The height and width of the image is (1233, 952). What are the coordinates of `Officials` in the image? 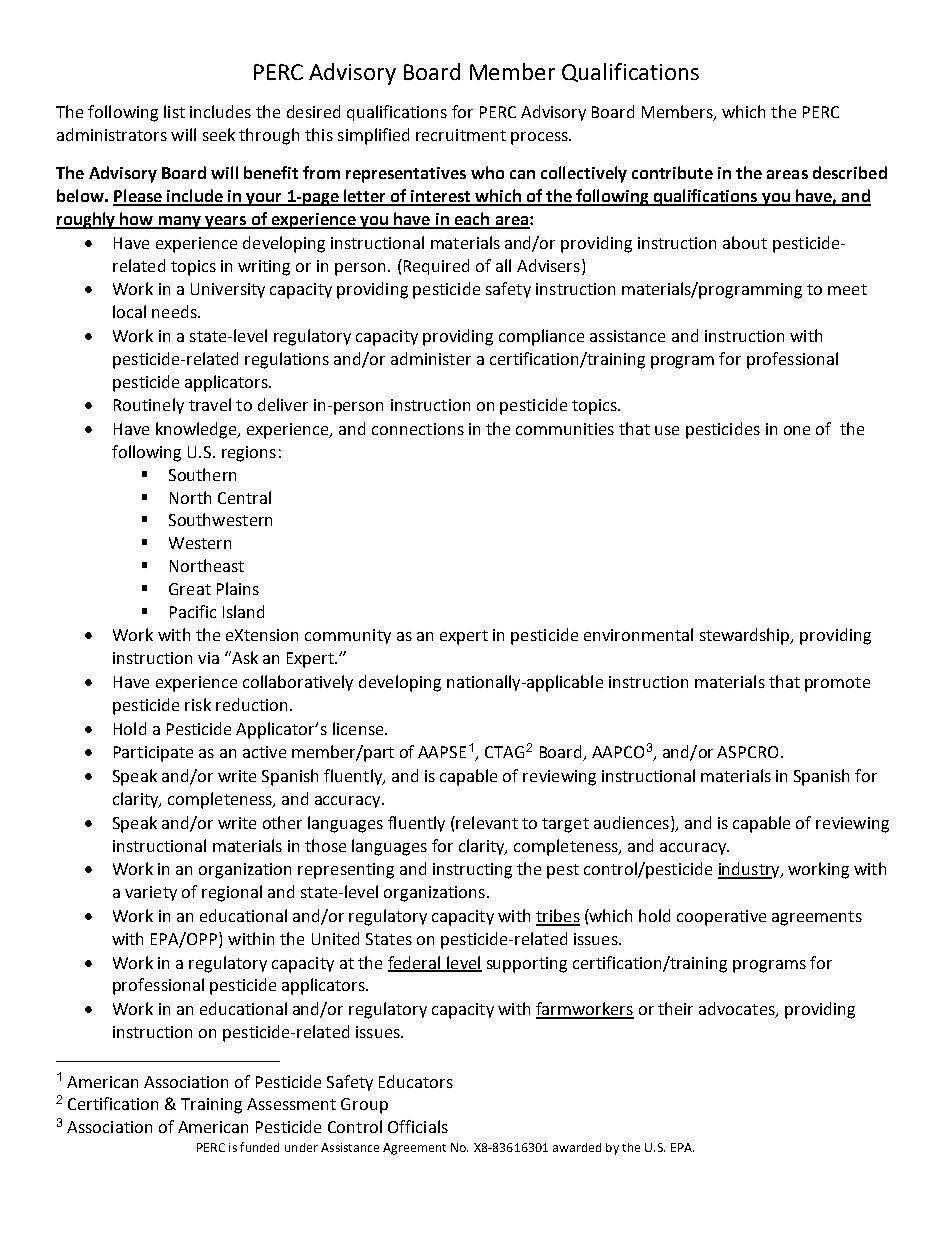 It's located at (418, 1126).
